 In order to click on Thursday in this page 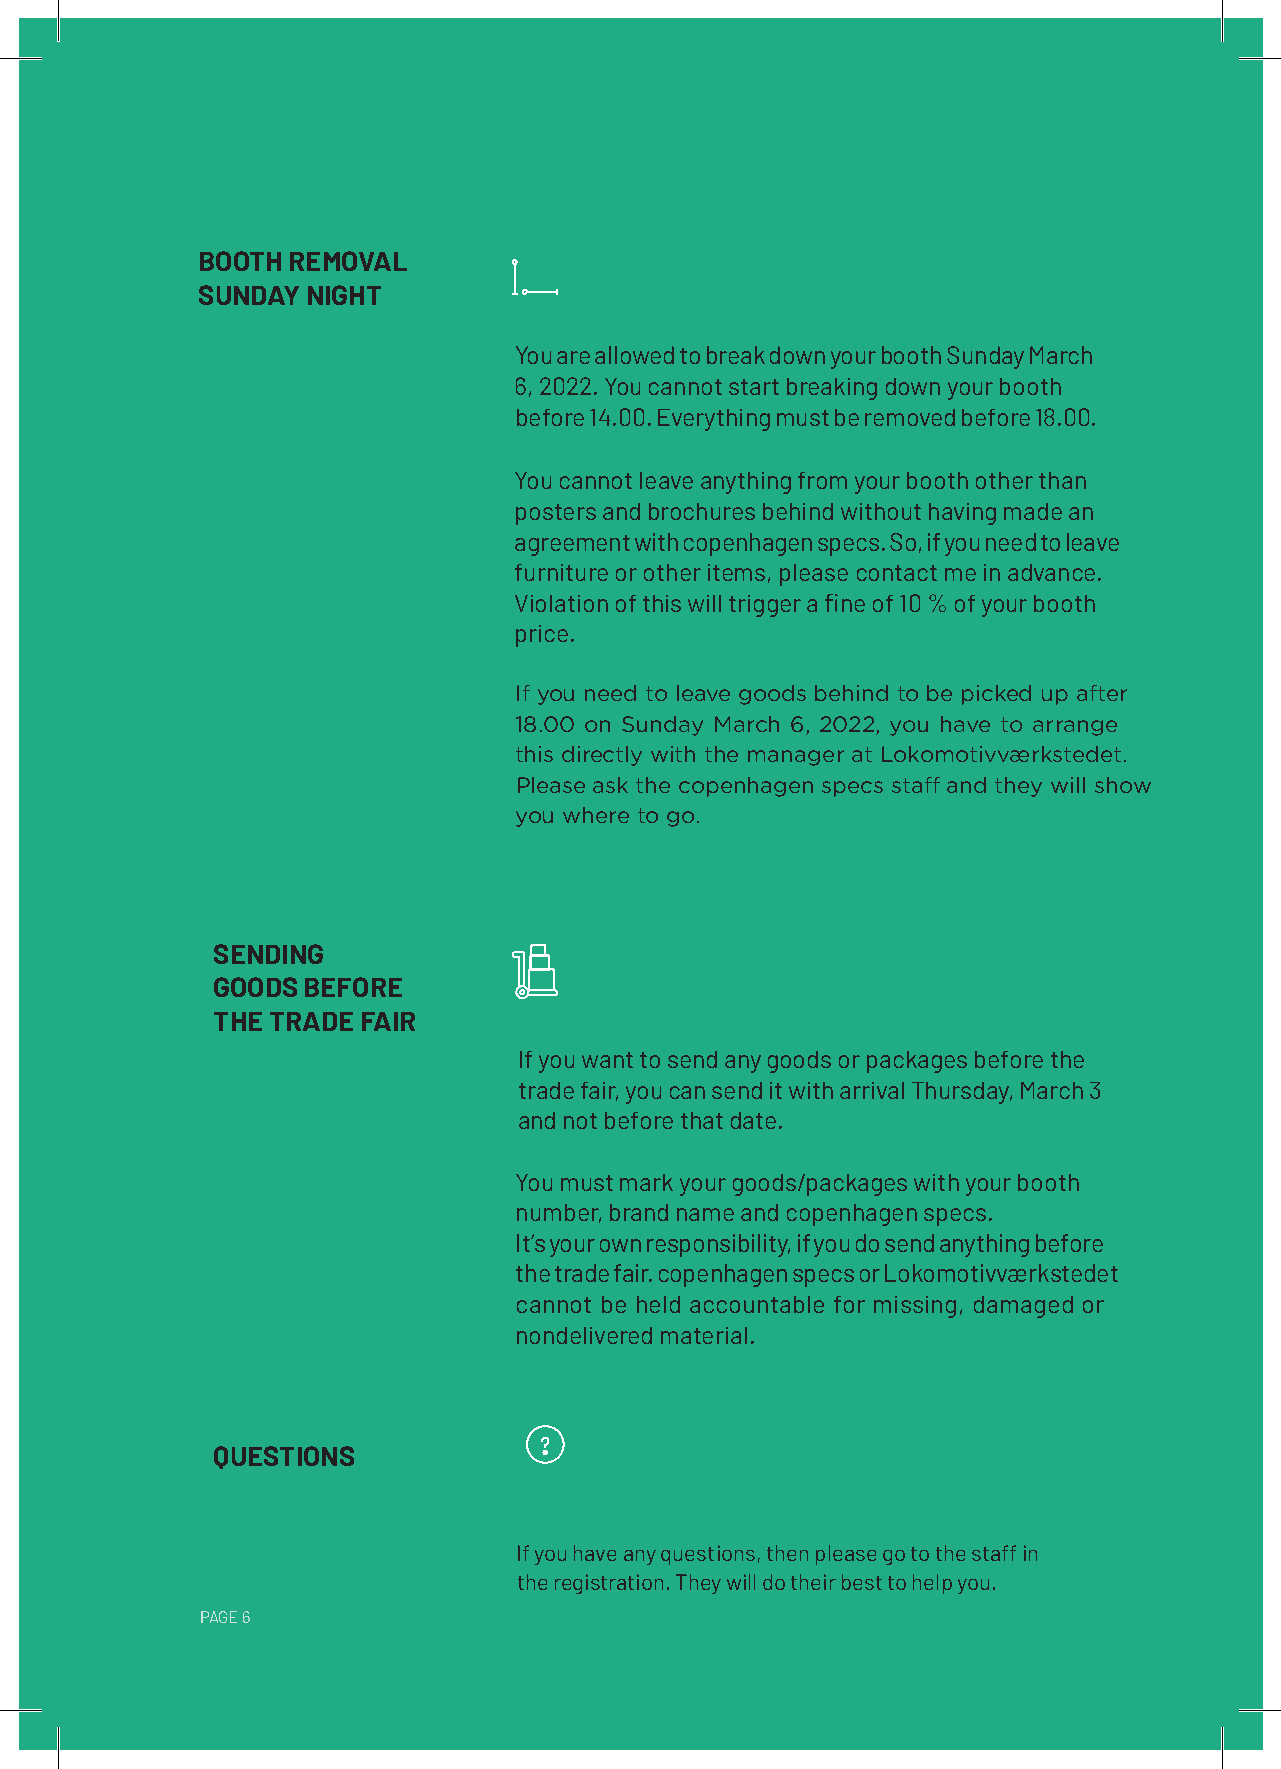, I will do `click(962, 1093)`.
